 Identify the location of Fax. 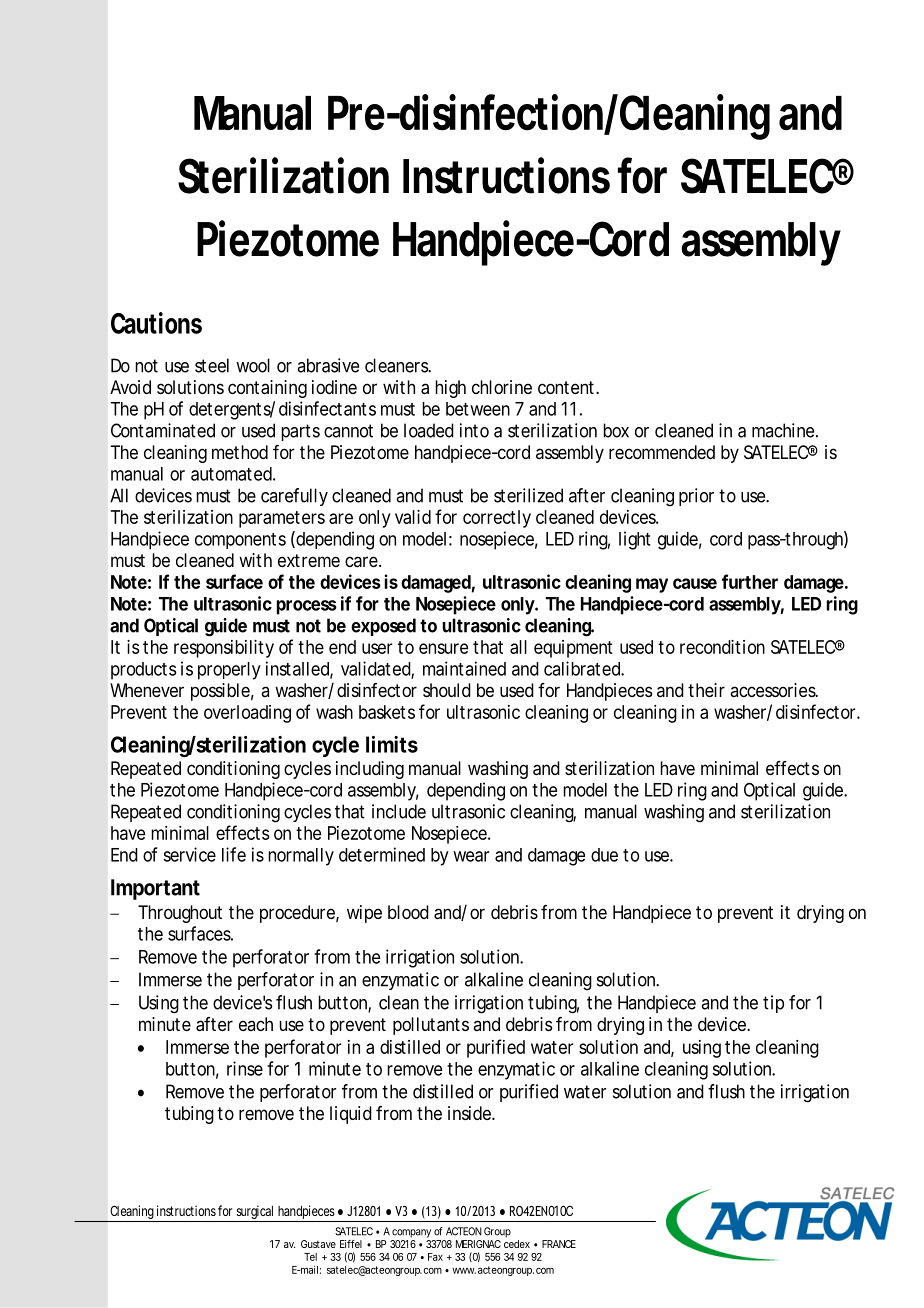
(435, 1257).
